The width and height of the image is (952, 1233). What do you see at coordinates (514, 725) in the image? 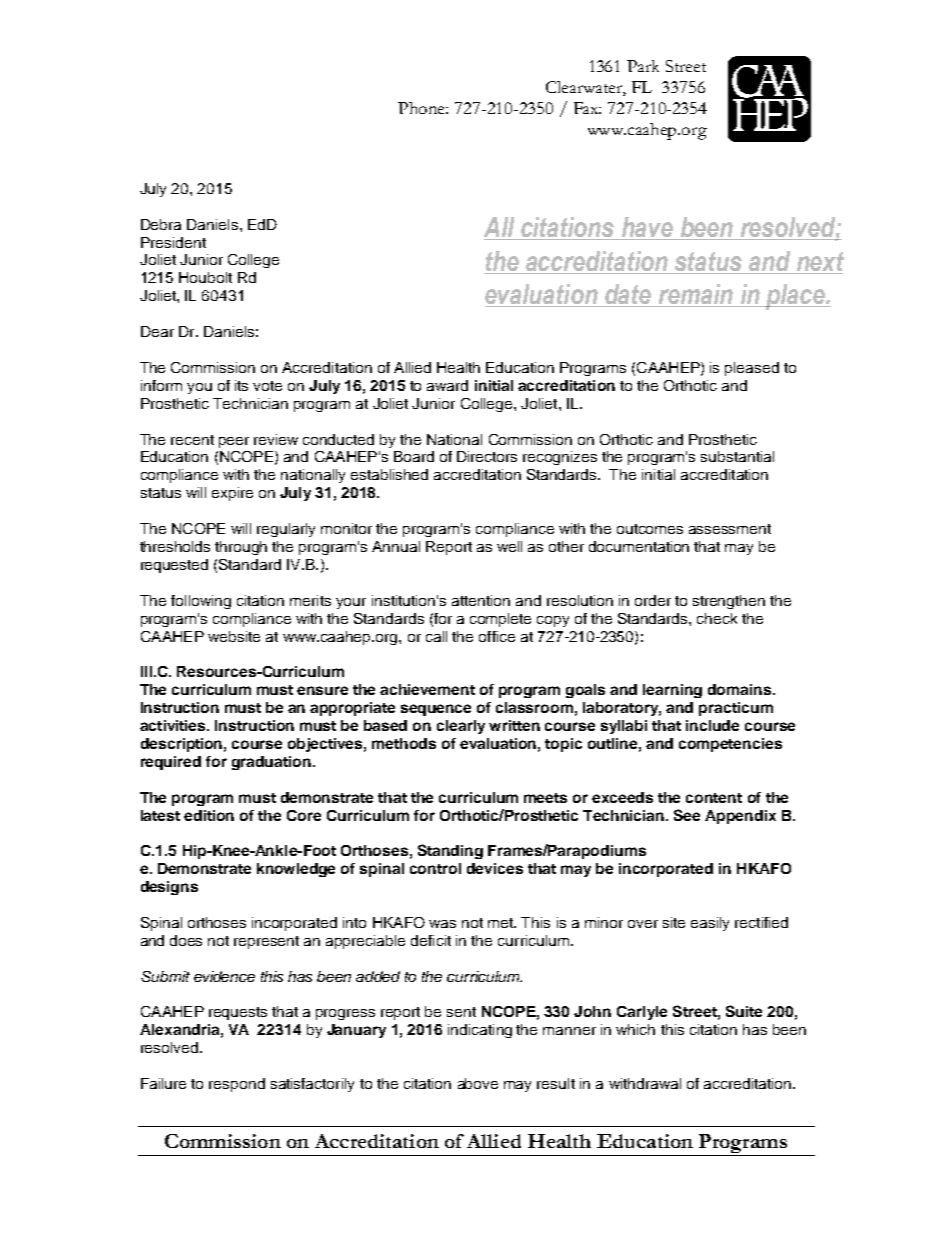
I see `written` at bounding box center [514, 725].
